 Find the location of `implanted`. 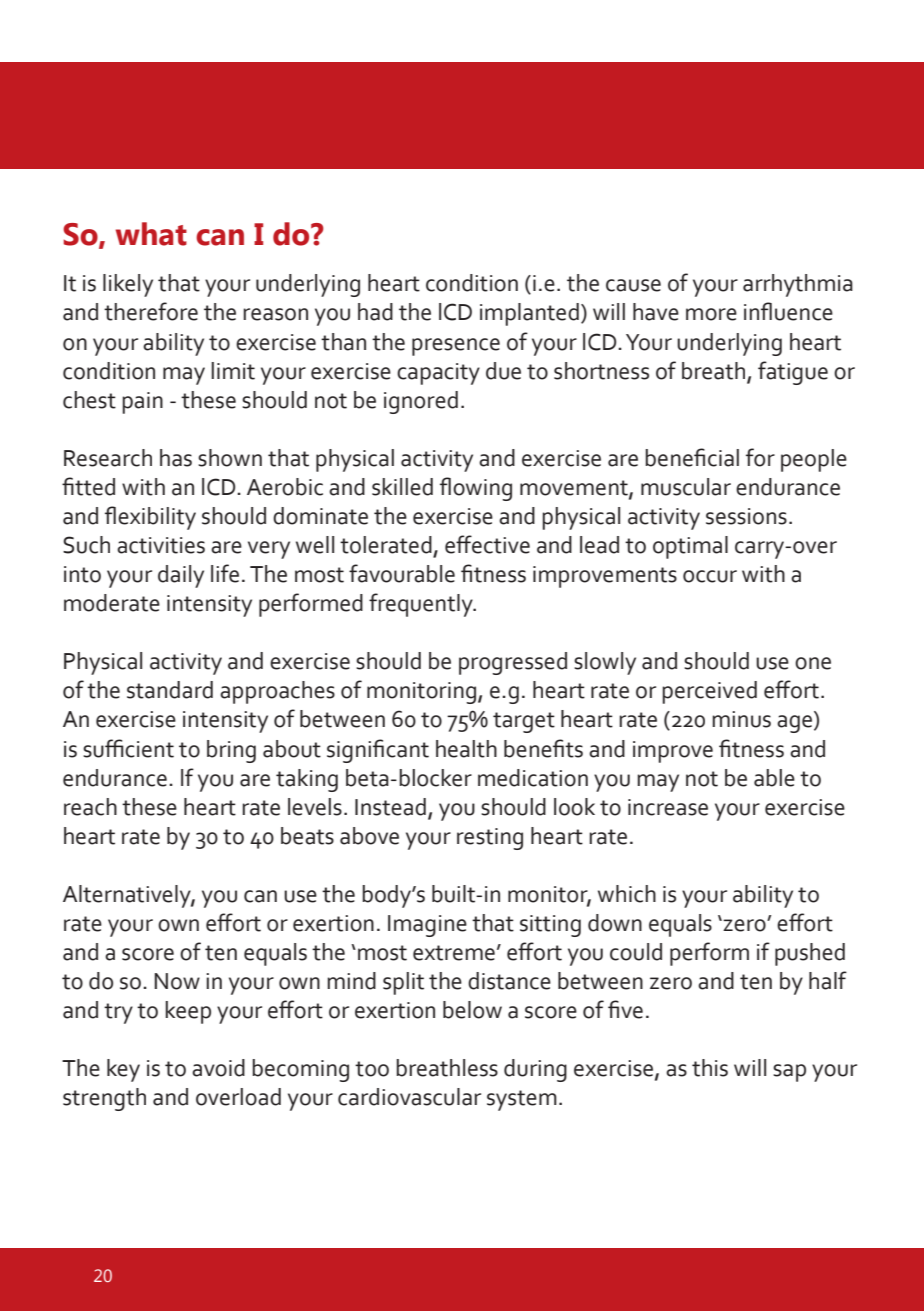

implanted is located at coordinates (529, 314).
